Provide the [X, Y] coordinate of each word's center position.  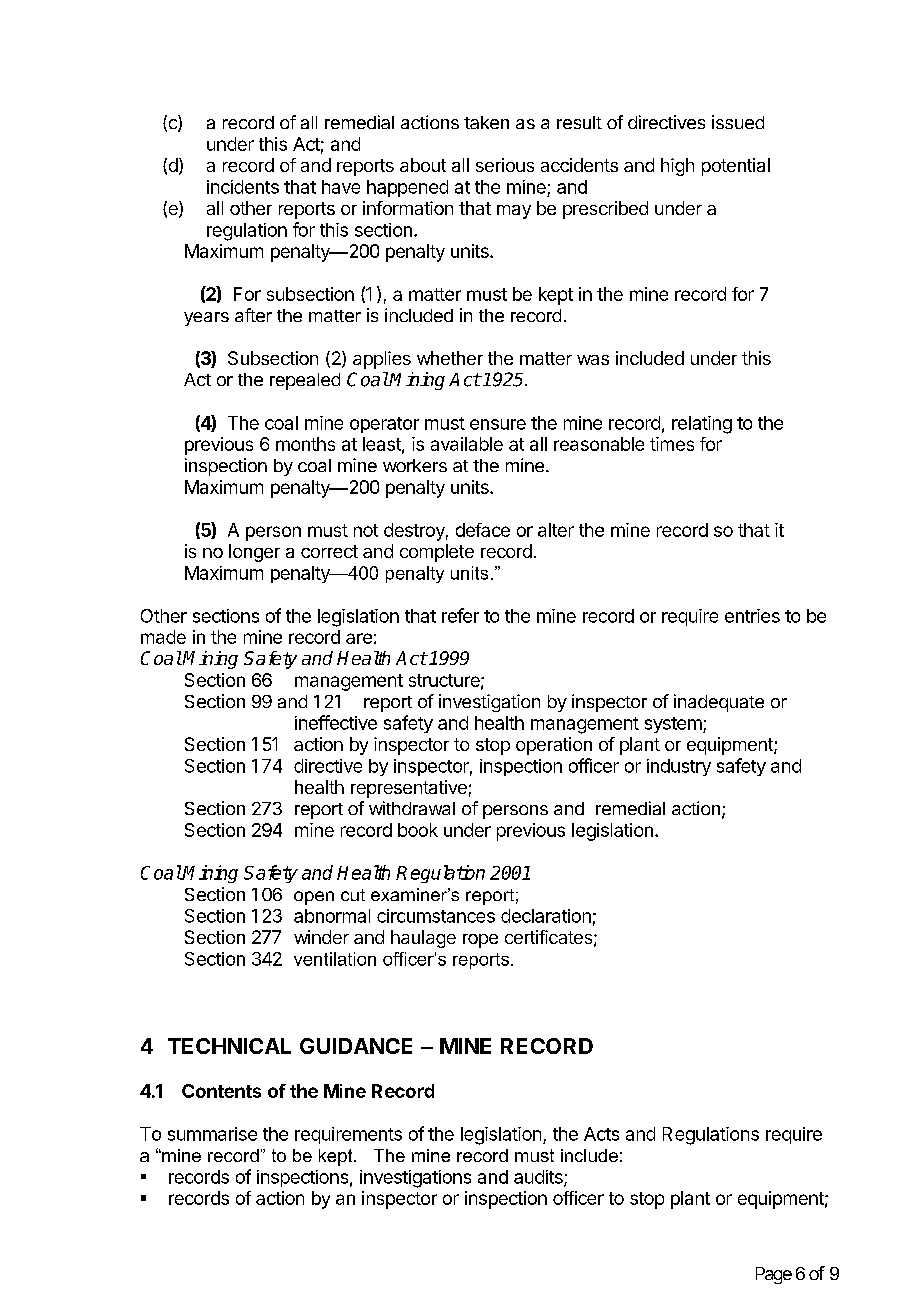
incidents [243, 187]
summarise [212, 1134]
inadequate [719, 703]
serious [505, 165]
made [163, 637]
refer [460, 615]
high [677, 167]
